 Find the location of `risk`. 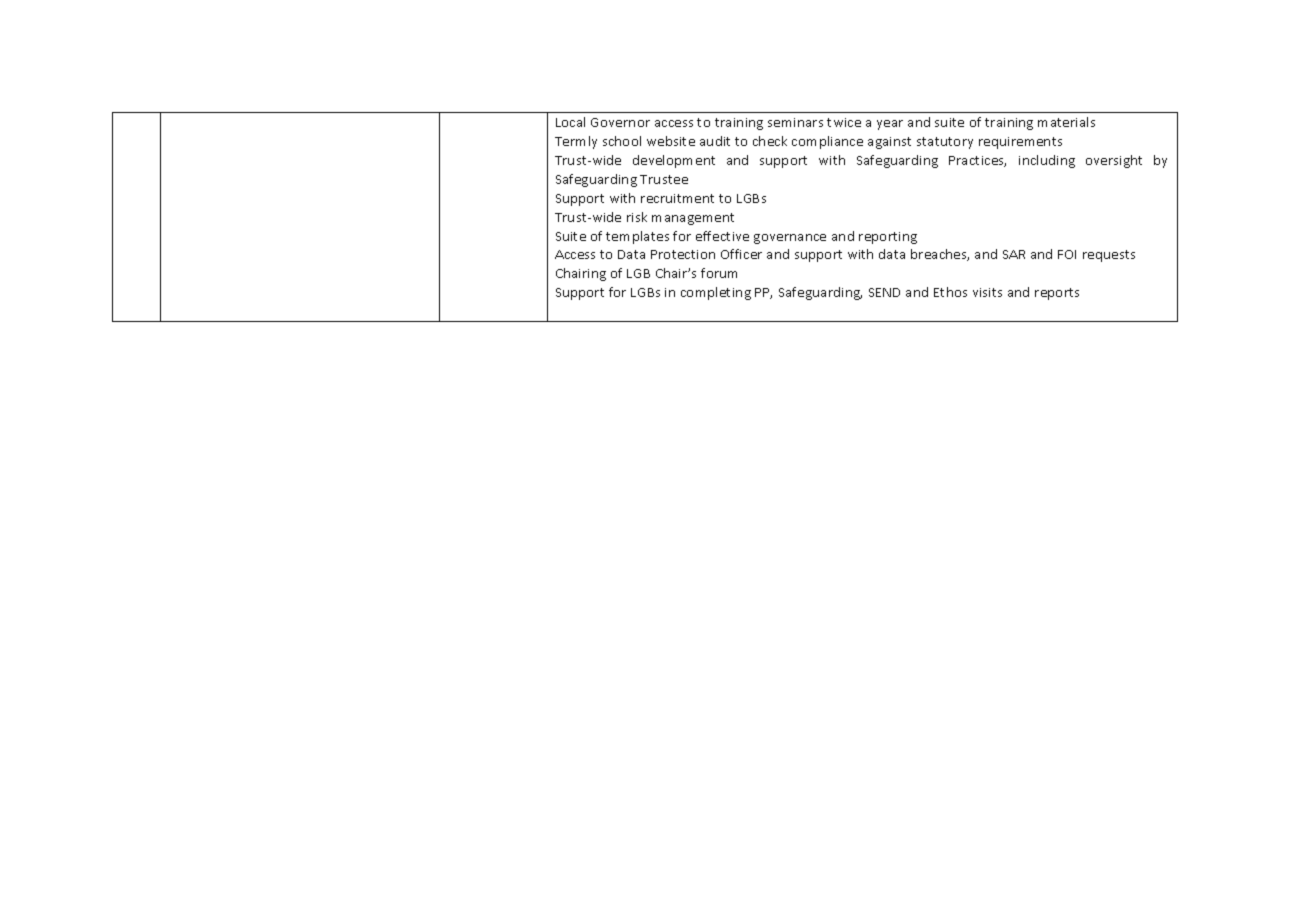

risk is located at coordinates (637, 217).
